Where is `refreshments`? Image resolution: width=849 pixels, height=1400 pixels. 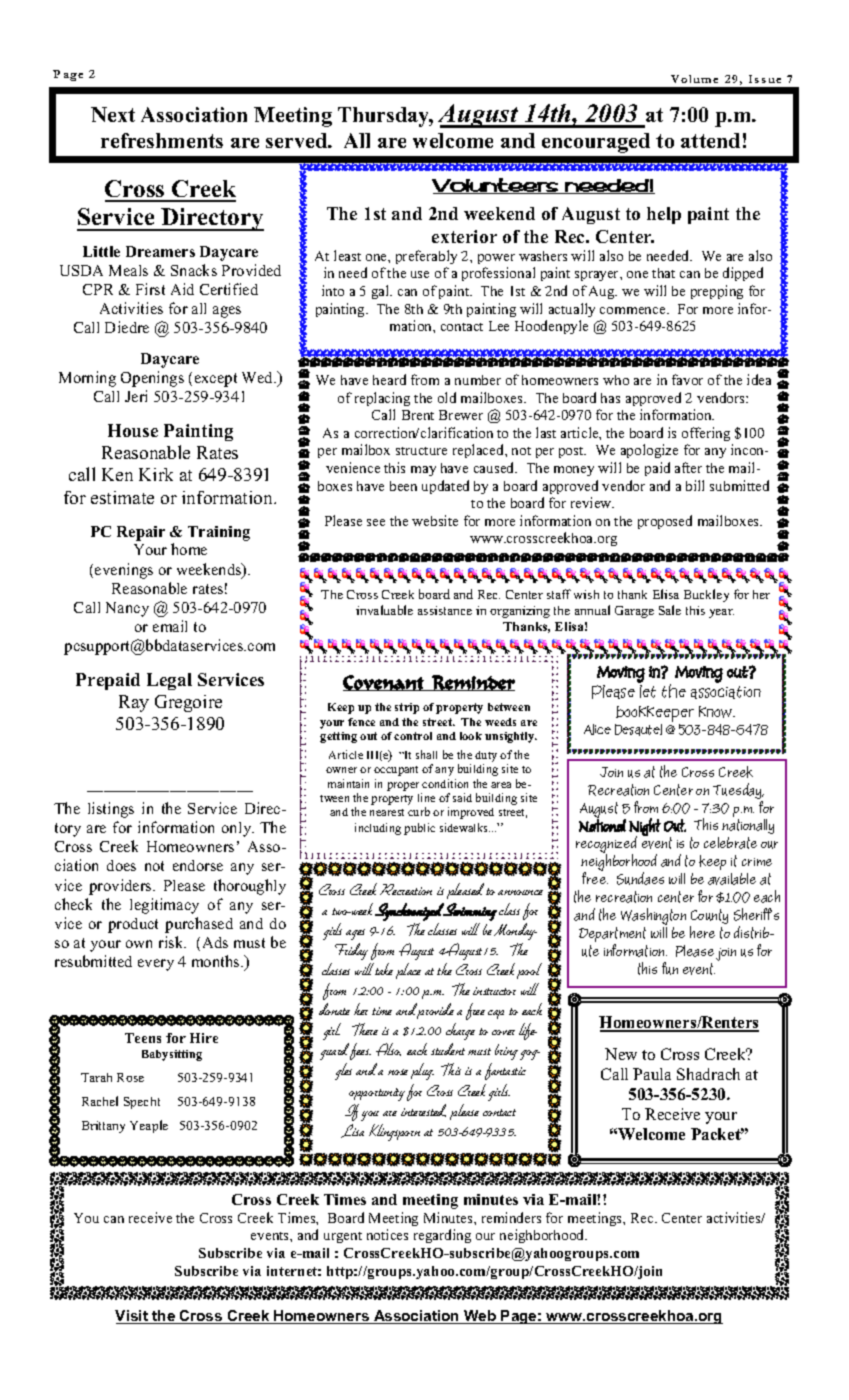 refreshments is located at coordinates (162, 140).
